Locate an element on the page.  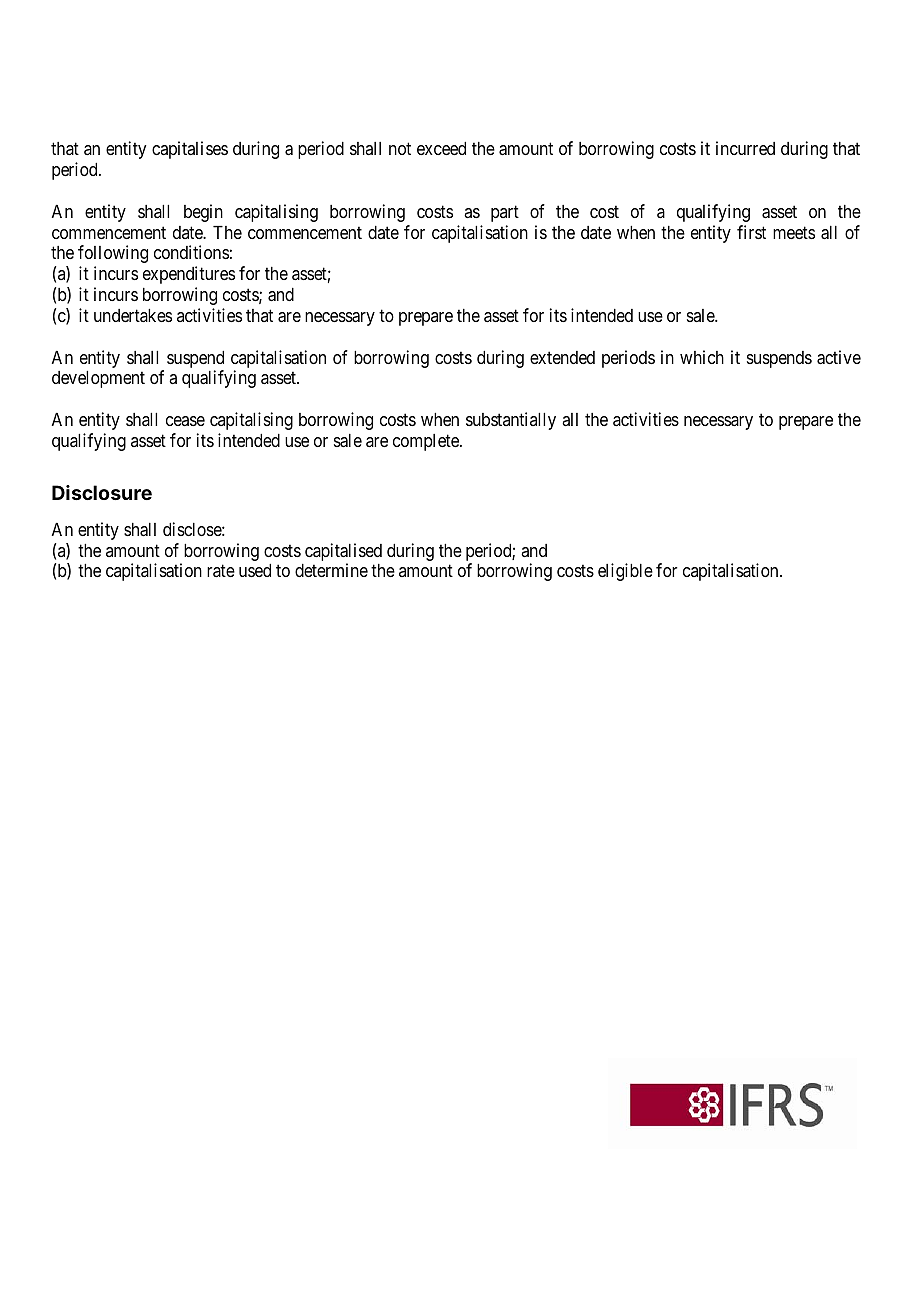
used is located at coordinates (255, 570).
